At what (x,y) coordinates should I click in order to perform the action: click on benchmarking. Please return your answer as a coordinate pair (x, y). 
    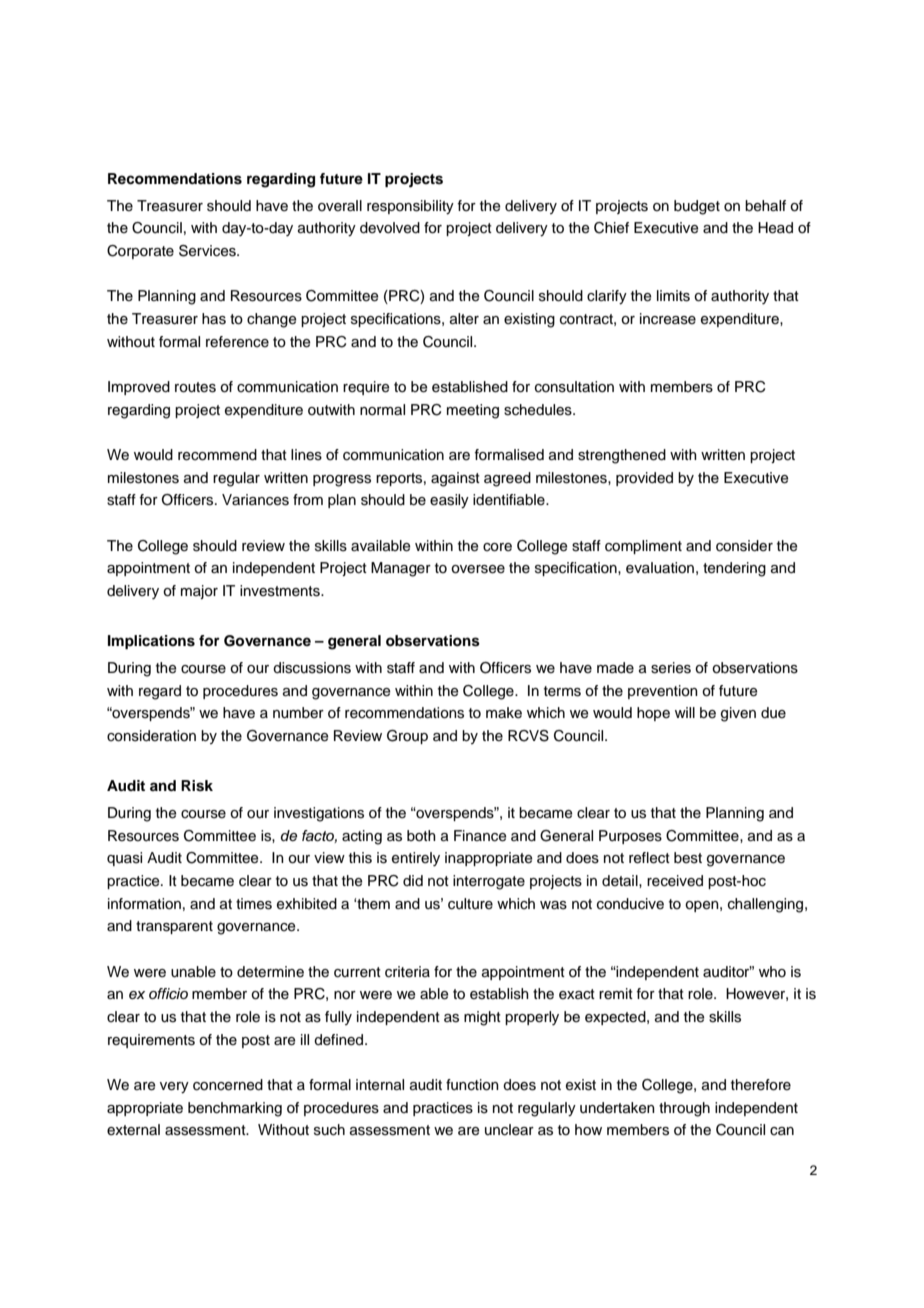
    Looking at the image, I should click on (235, 1109).
